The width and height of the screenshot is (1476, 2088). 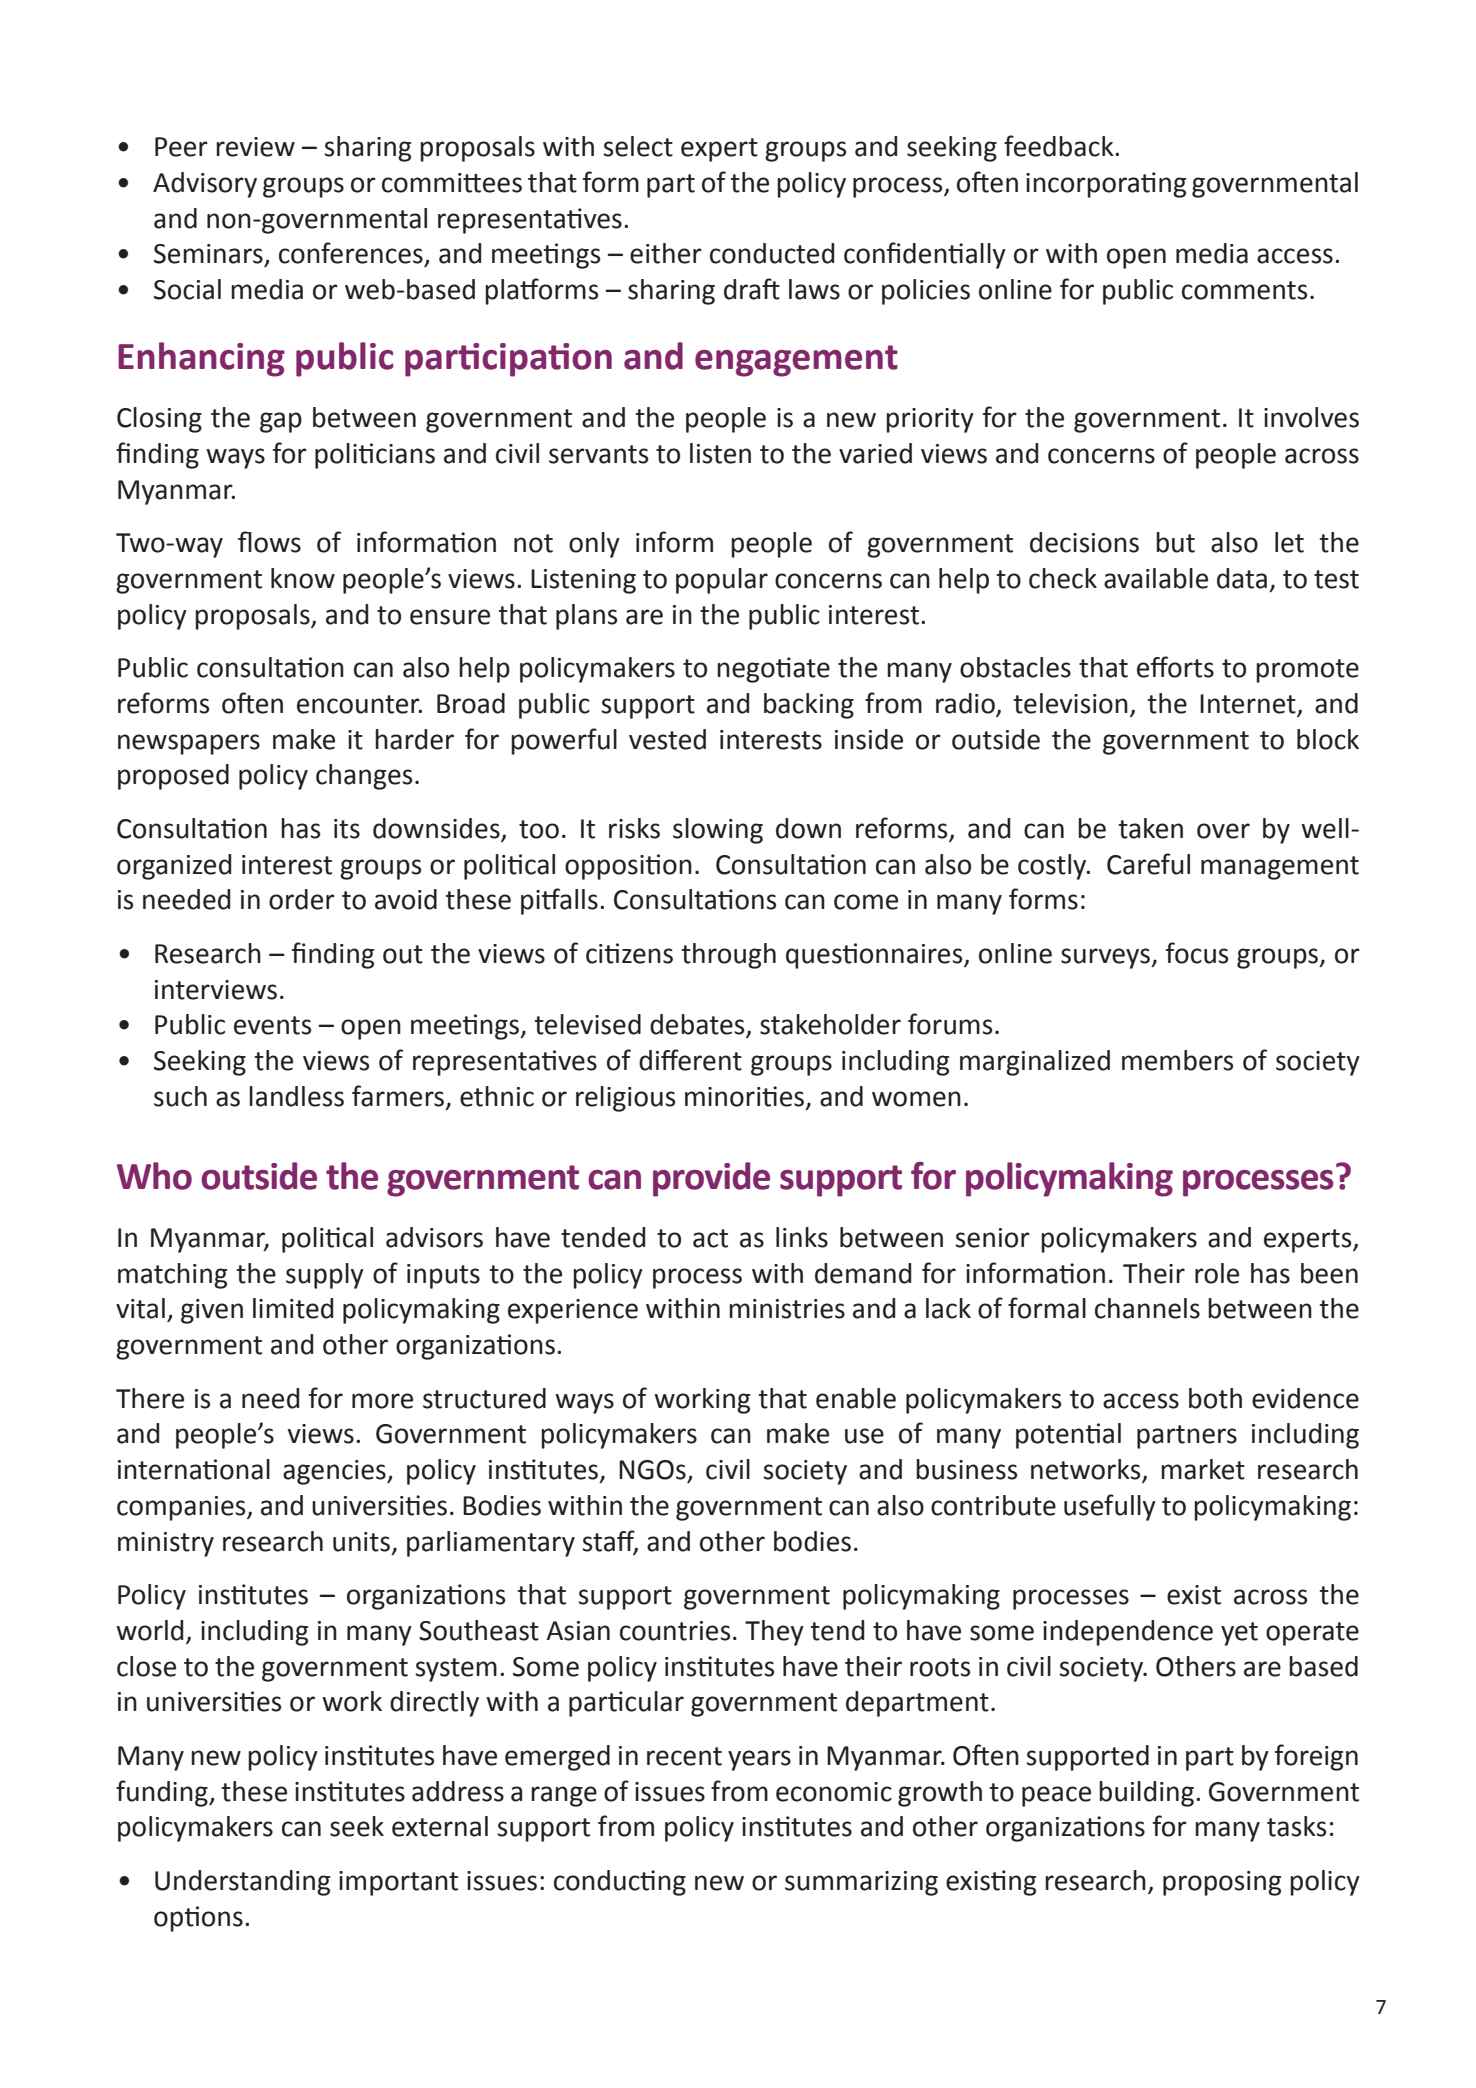 What do you see at coordinates (242, 1883) in the screenshot?
I see `Understanding` at bounding box center [242, 1883].
